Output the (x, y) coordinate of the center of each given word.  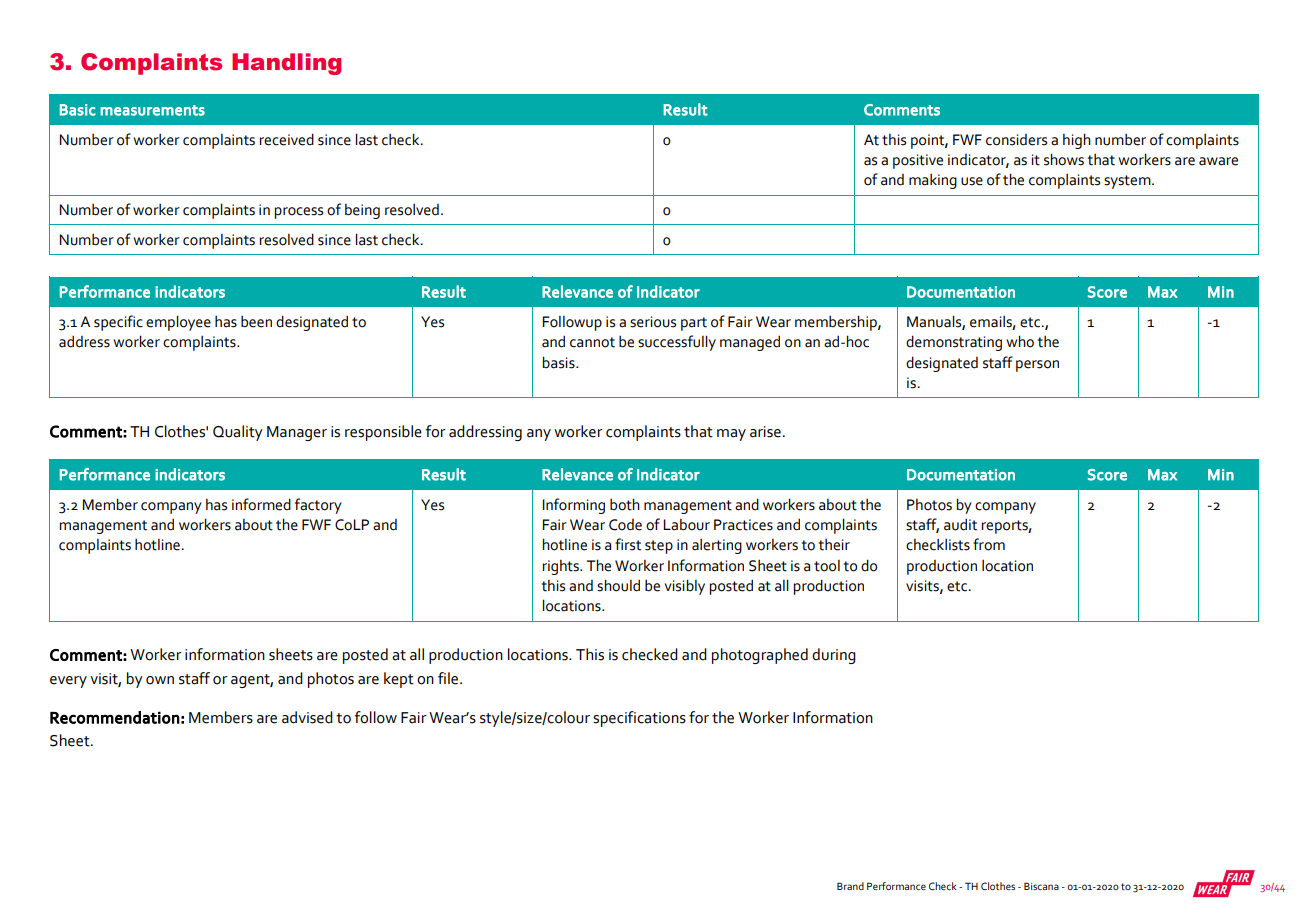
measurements (152, 110)
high (1077, 141)
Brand (850, 886)
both (625, 504)
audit (960, 524)
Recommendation (115, 717)
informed (261, 504)
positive (918, 161)
